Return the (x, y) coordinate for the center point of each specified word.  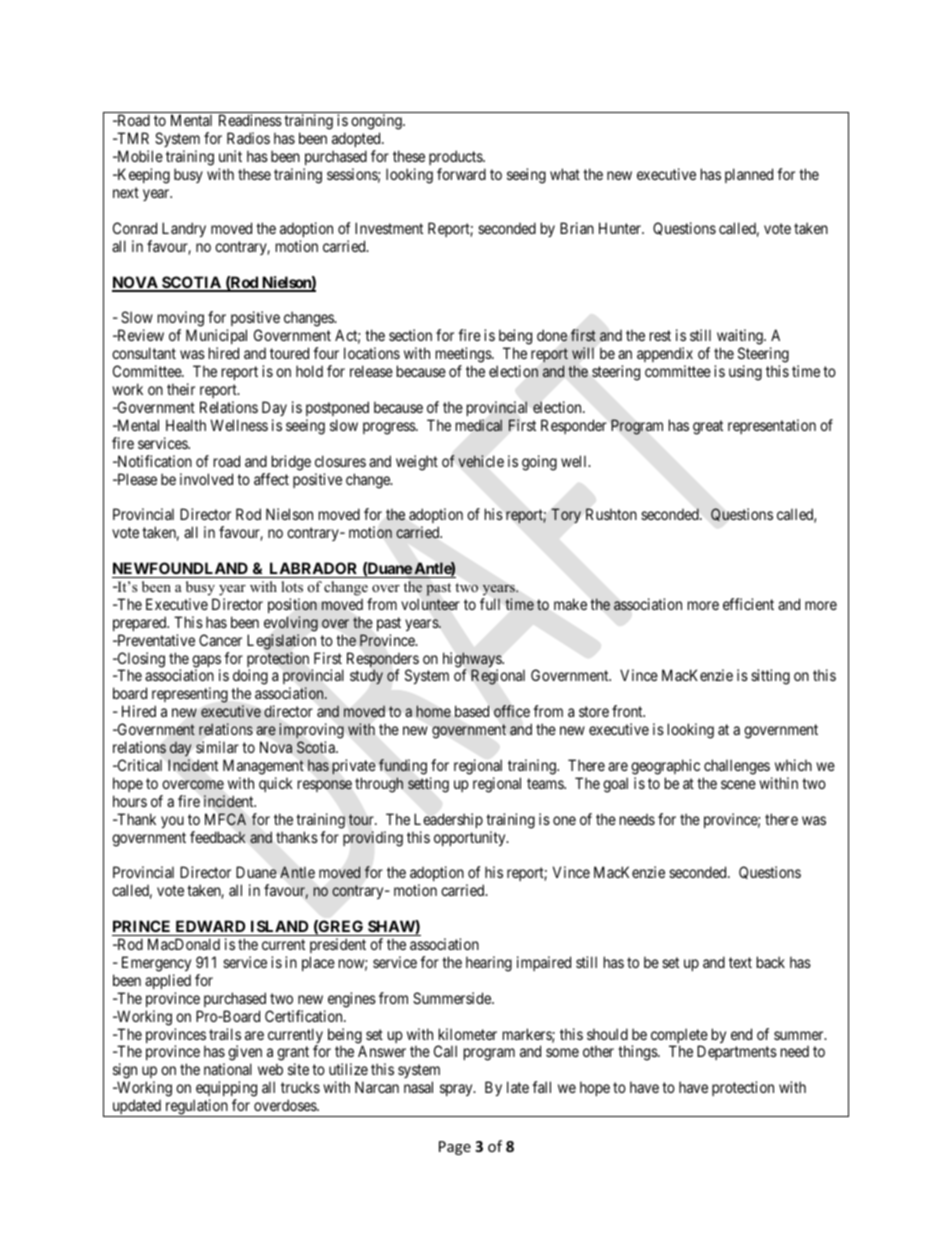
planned (749, 175)
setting (428, 785)
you (172, 822)
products (456, 159)
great (708, 427)
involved (206, 479)
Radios (248, 138)
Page (455, 1148)
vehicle (481, 461)
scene (738, 784)
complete (679, 1037)
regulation (196, 1108)
